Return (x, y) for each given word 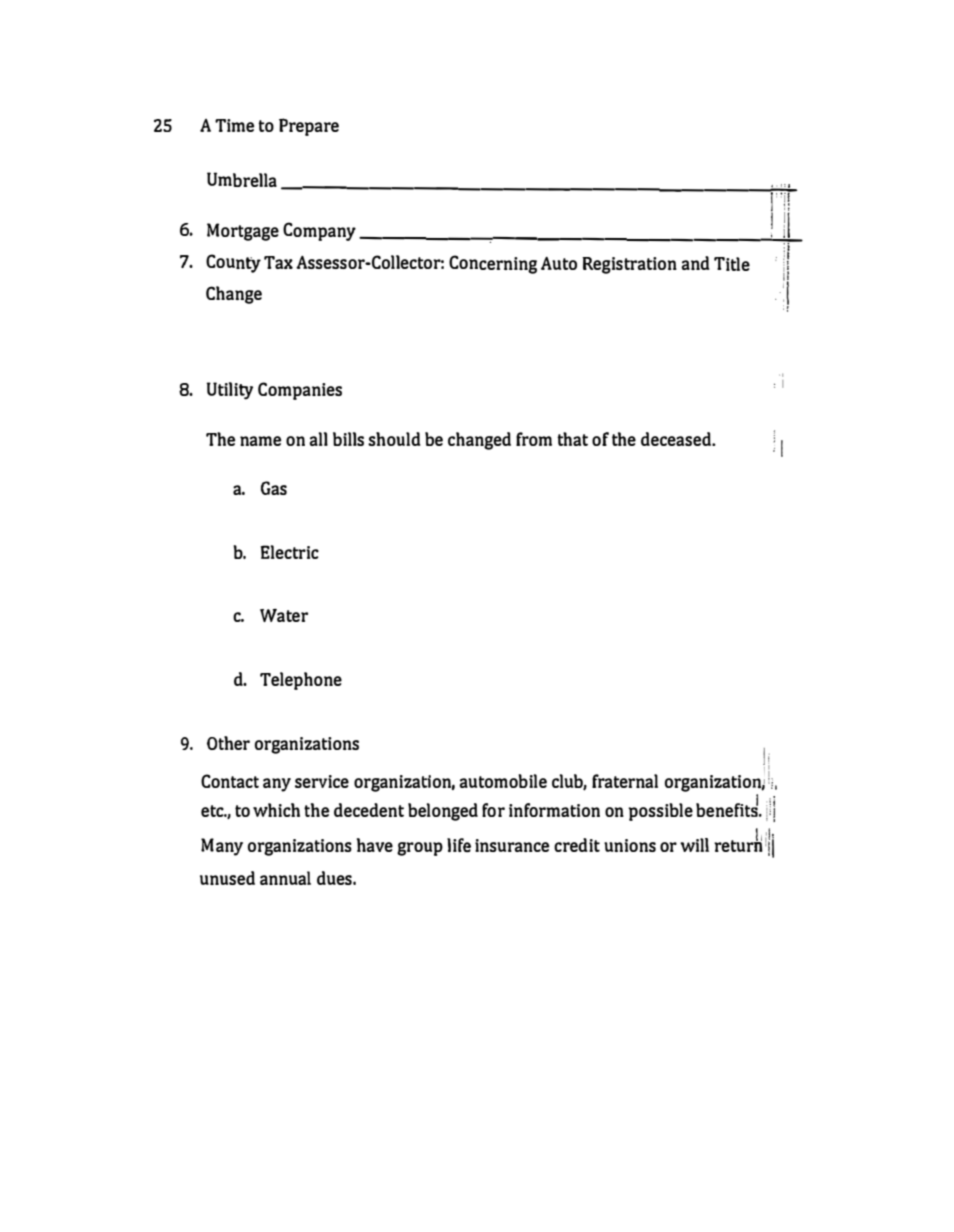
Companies (300, 391)
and (695, 263)
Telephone (301, 681)
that (572, 439)
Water (284, 615)
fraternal (625, 781)
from (534, 439)
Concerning (493, 264)
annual (285, 878)
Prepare (309, 127)
